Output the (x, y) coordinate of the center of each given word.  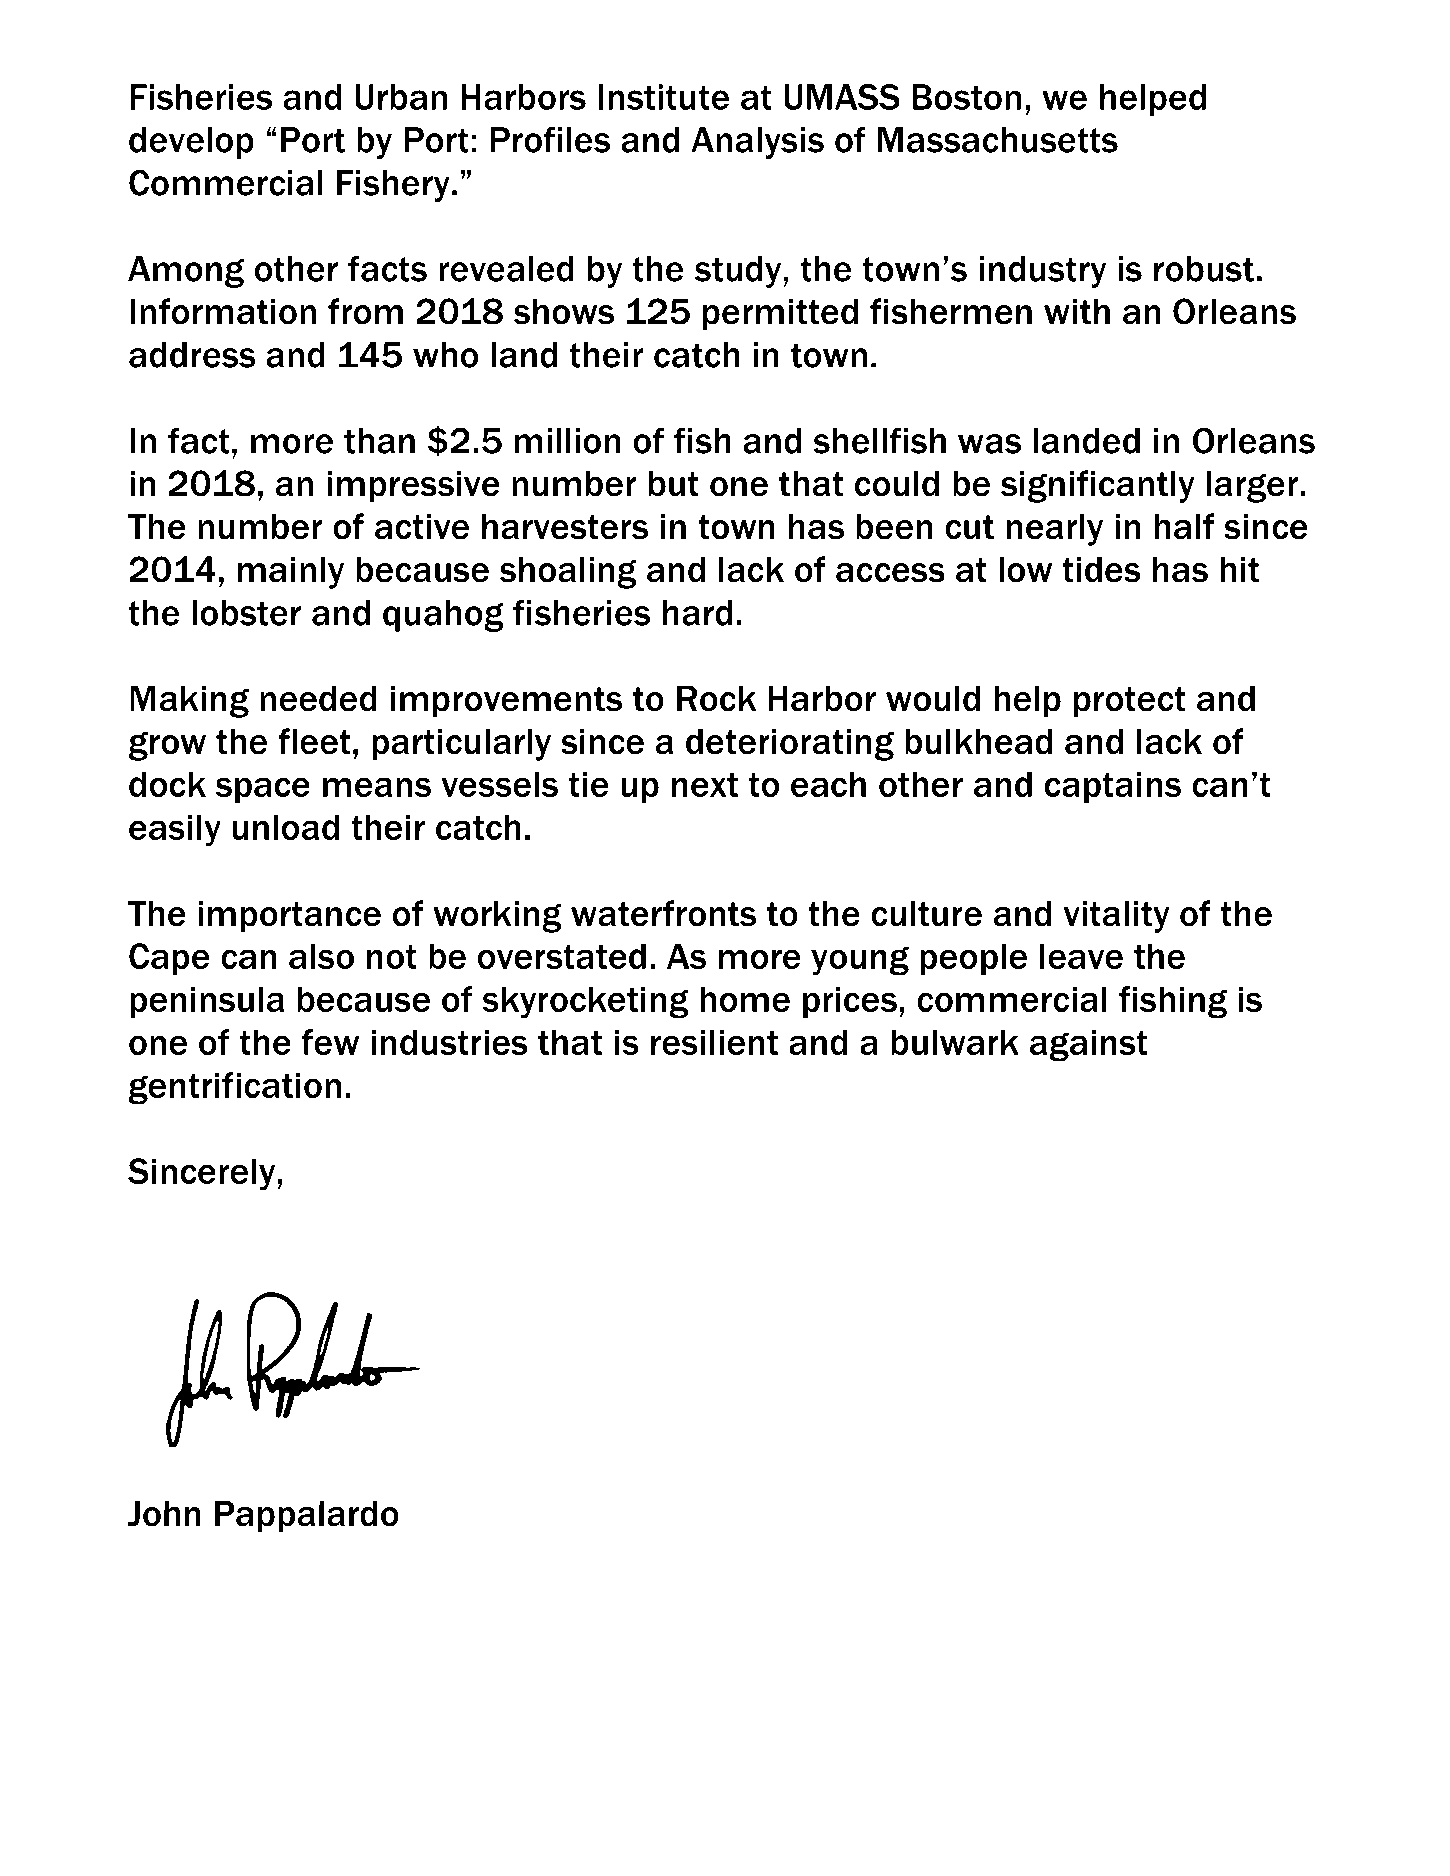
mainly (290, 573)
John (164, 1514)
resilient (714, 1042)
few (330, 1042)
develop (191, 143)
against (1088, 1045)
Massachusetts (998, 140)
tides (1101, 570)
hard (697, 613)
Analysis (757, 143)
